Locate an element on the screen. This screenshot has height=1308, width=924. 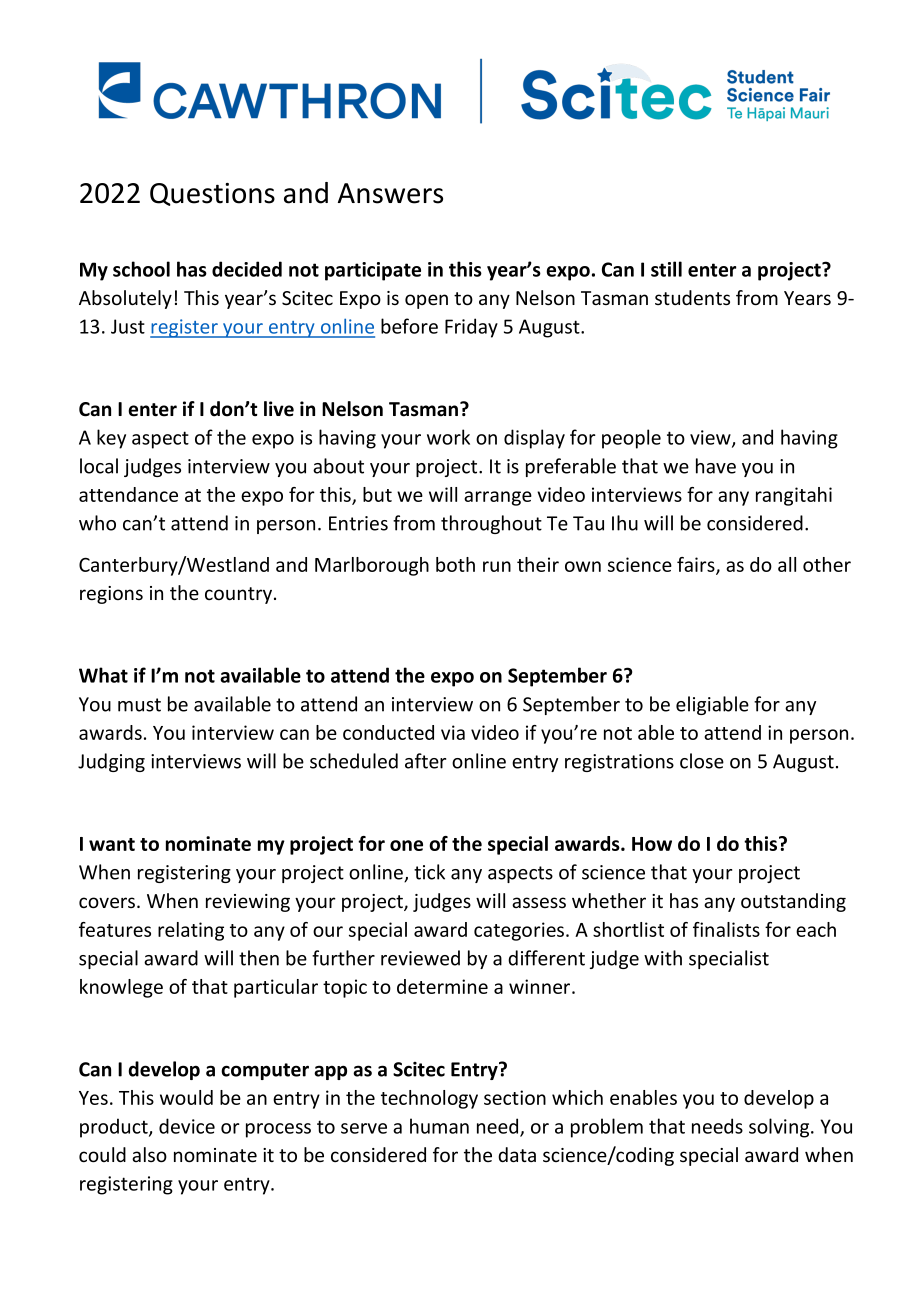
still is located at coordinates (666, 269).
